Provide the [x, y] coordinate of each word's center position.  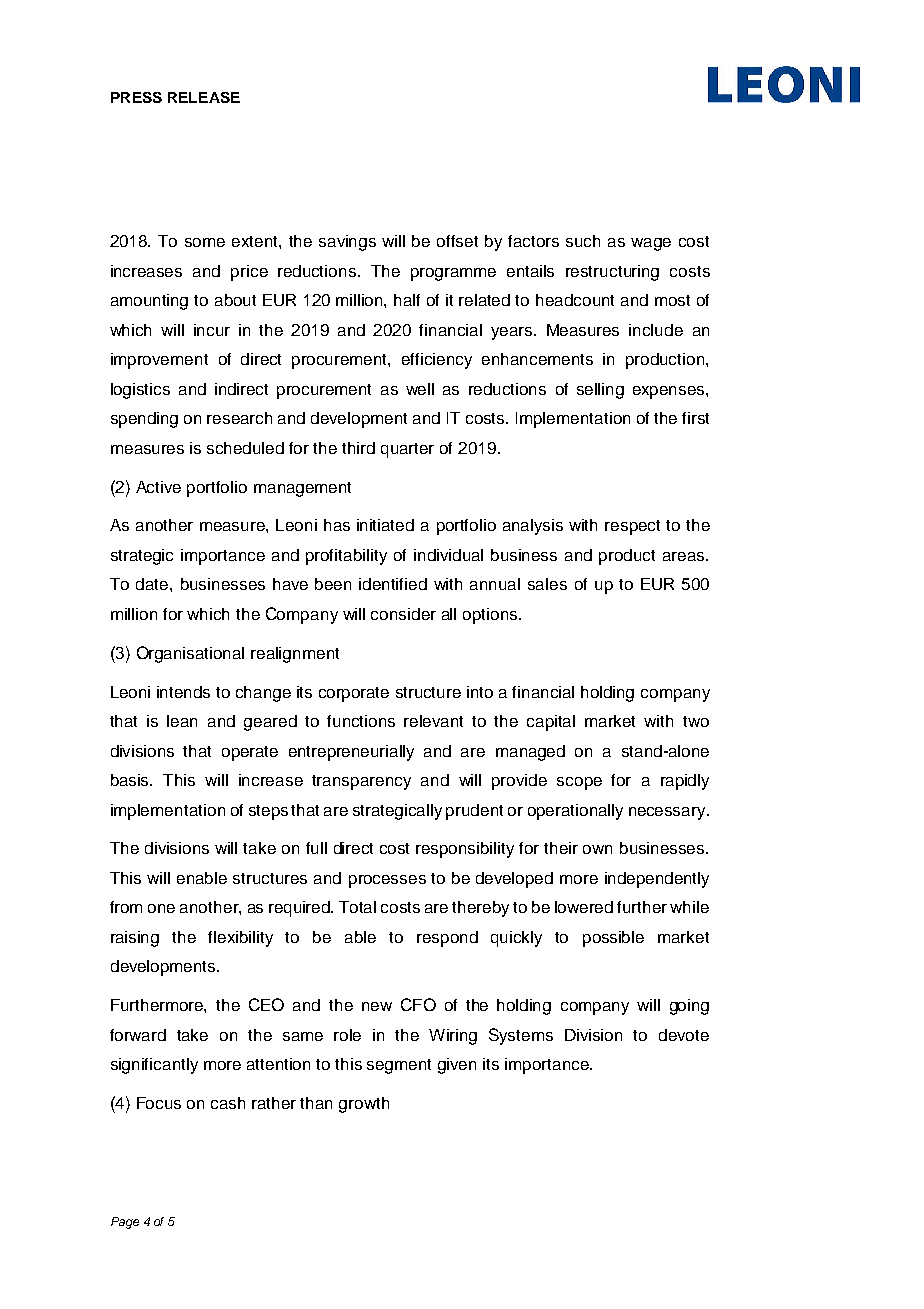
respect [632, 527]
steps [268, 812]
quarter [407, 450]
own [597, 849]
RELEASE [204, 97]
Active [158, 487]
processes [387, 881]
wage [651, 244]
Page [125, 1223]
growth [364, 1105]
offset [457, 241]
